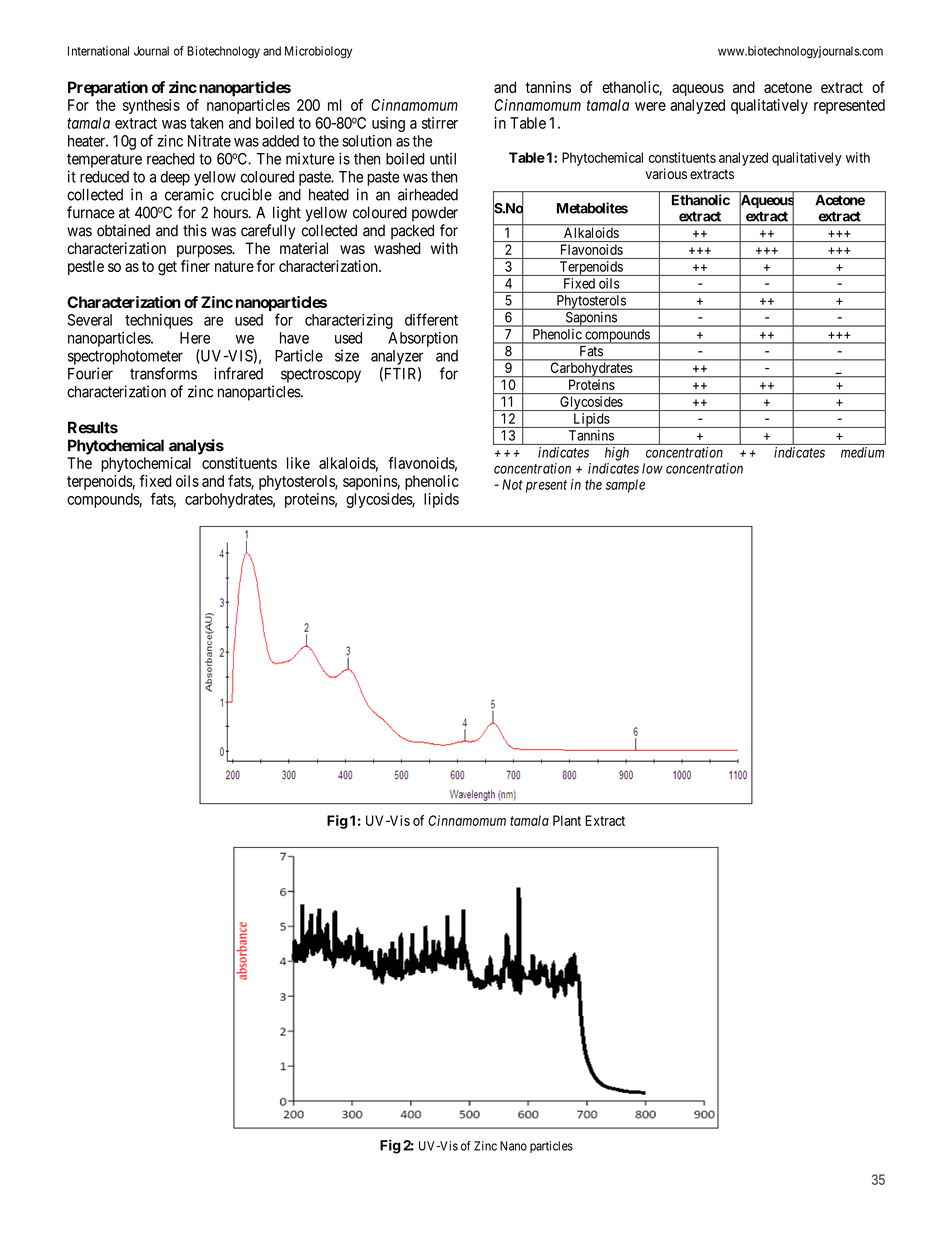 The height and width of the page is (1233, 952). I want to click on sample, so click(625, 486).
